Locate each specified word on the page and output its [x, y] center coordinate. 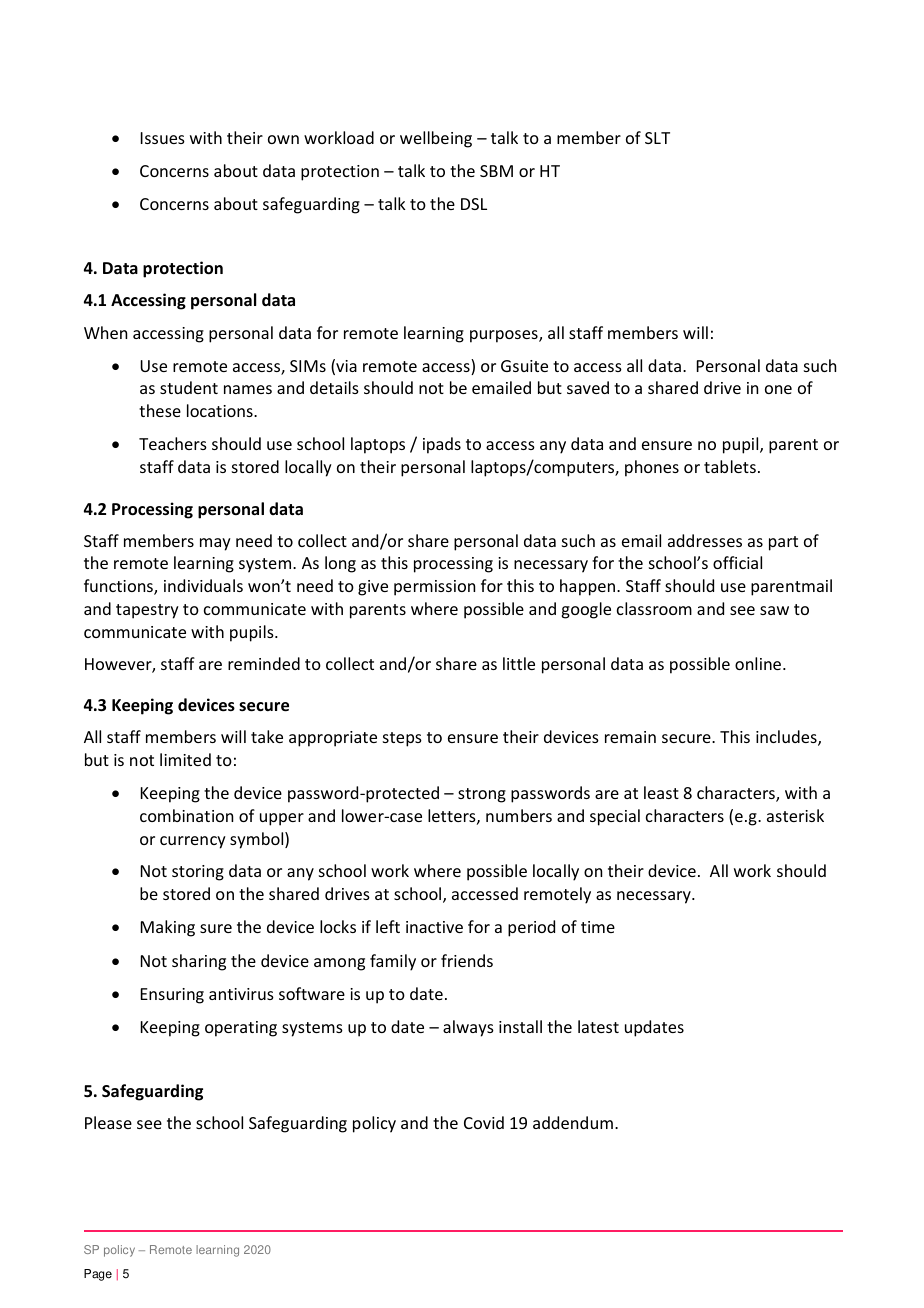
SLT [657, 138]
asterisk [795, 815]
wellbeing [436, 139]
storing [198, 873]
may [215, 544]
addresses [705, 540]
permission [434, 588]
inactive [434, 927]
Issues [163, 138]
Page [98, 1275]
